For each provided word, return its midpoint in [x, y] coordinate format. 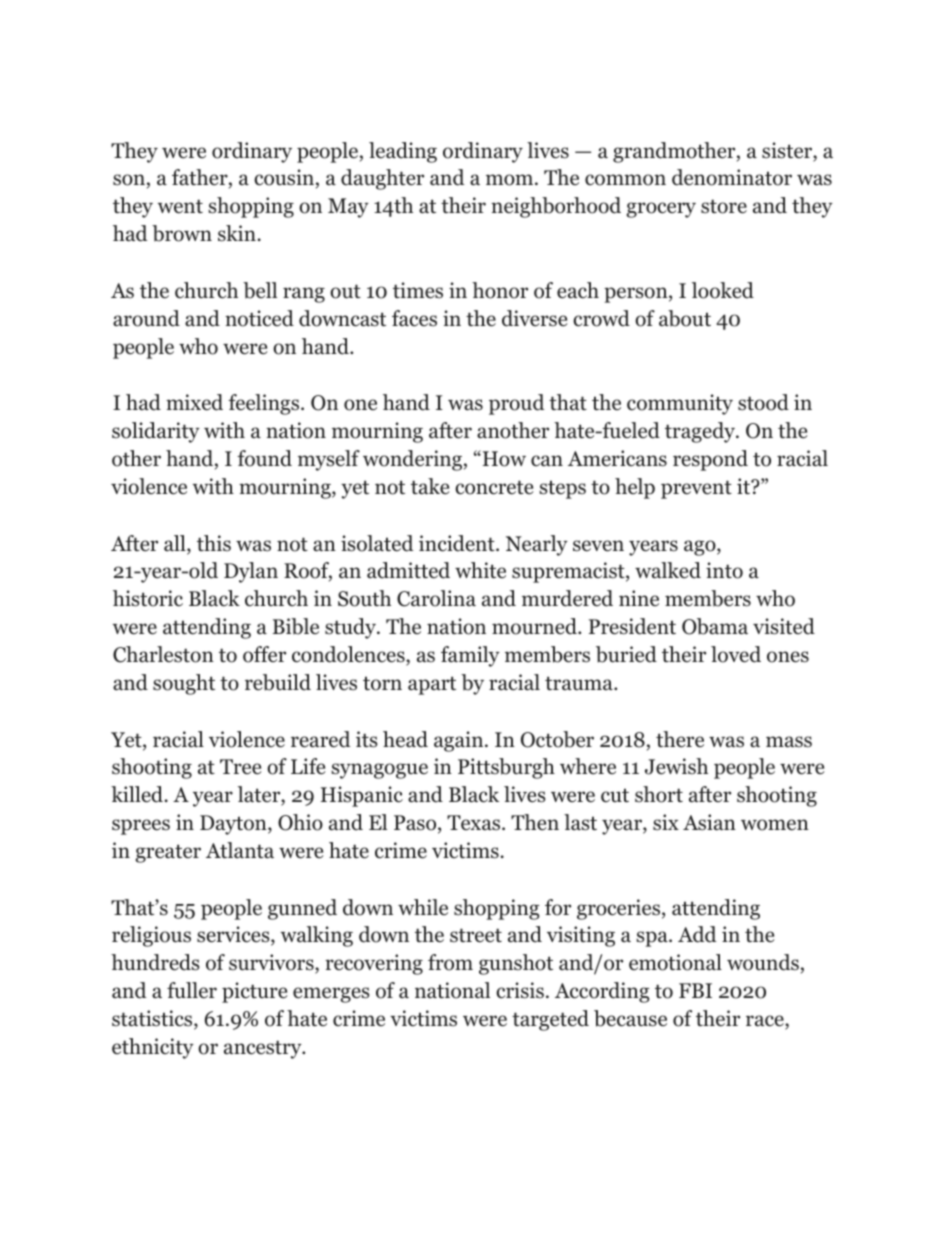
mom [509, 180]
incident [458, 543]
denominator [732, 177]
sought [184, 684]
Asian [709, 822]
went [180, 206]
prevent [696, 489]
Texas [473, 823]
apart [432, 685]
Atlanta [240, 850]
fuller [192, 990]
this [214, 543]
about [685, 318]
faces [414, 318]
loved [736, 654]
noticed [259, 318]
